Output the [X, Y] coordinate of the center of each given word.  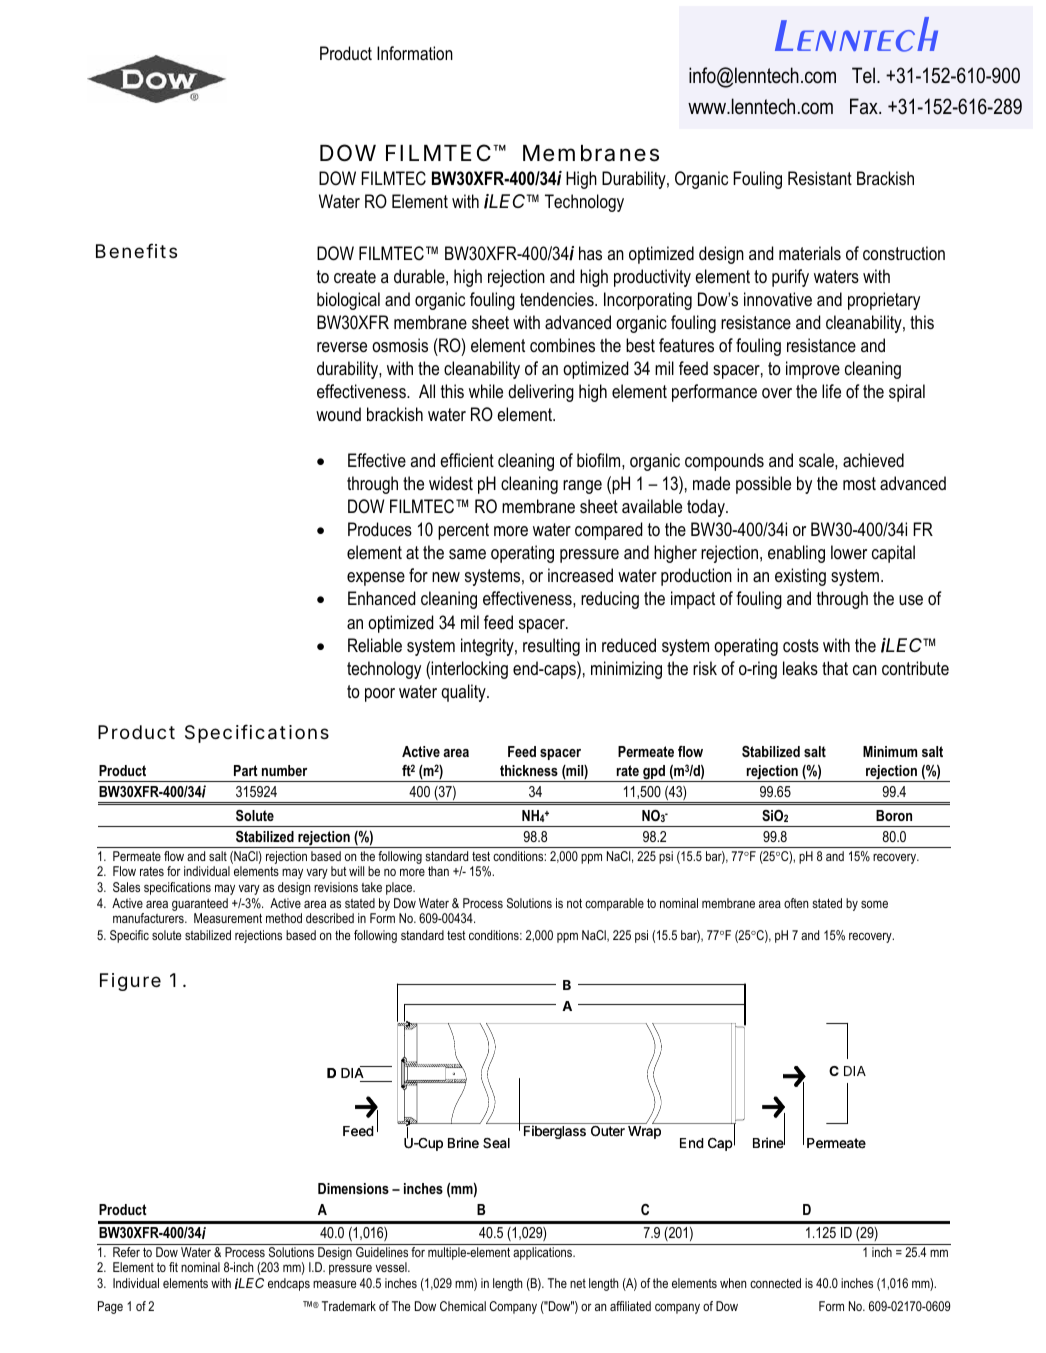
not [574, 903]
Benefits [136, 250]
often [796, 903]
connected [775, 1283]
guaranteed [200, 906]
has [590, 253]
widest [451, 483]
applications [544, 1253]
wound [338, 414]
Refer [126, 1252]
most [859, 484]
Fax [865, 106]
